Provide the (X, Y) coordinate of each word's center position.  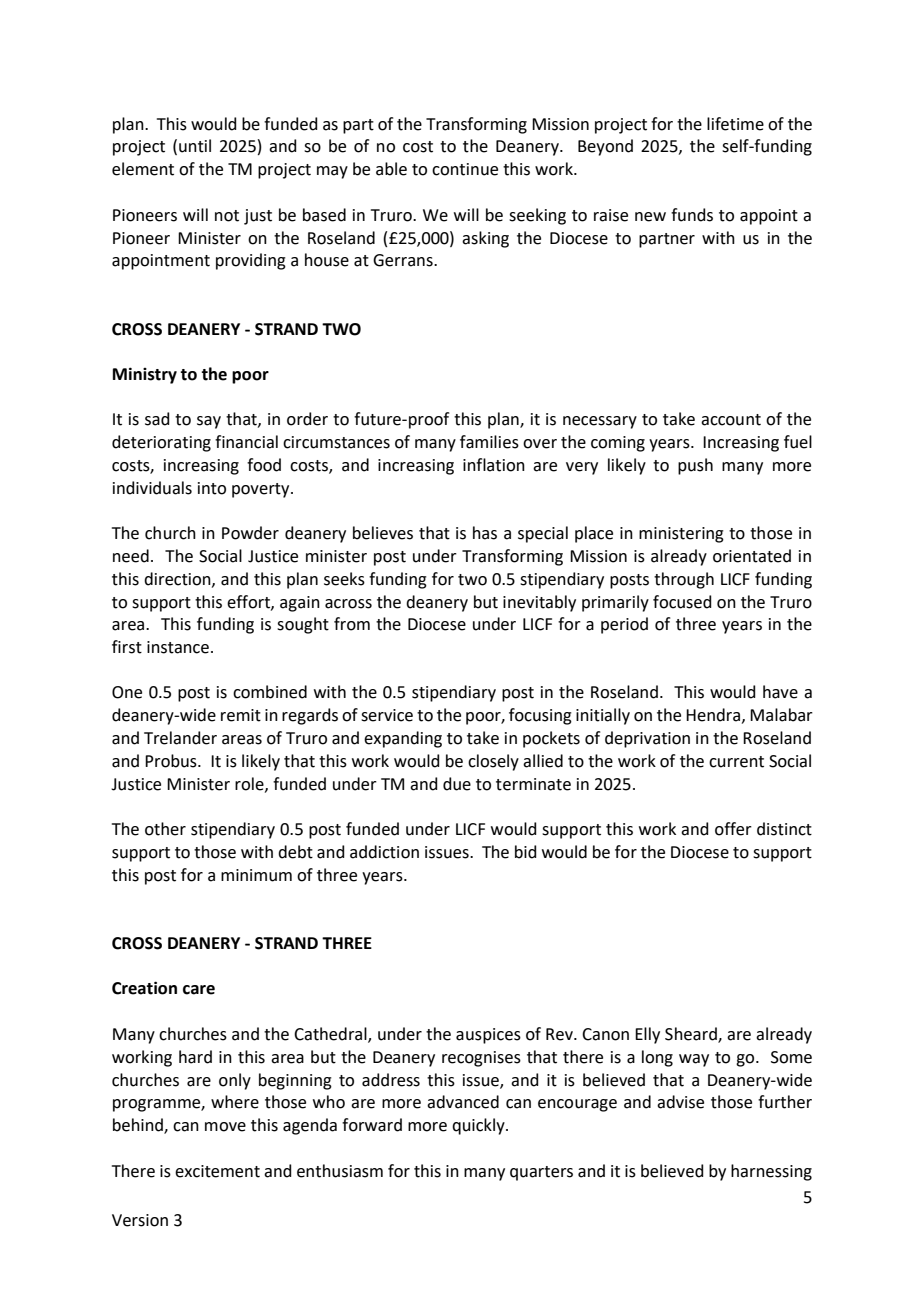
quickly (479, 1126)
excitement (217, 1171)
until (195, 146)
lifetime (735, 124)
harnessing (771, 1172)
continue (465, 169)
